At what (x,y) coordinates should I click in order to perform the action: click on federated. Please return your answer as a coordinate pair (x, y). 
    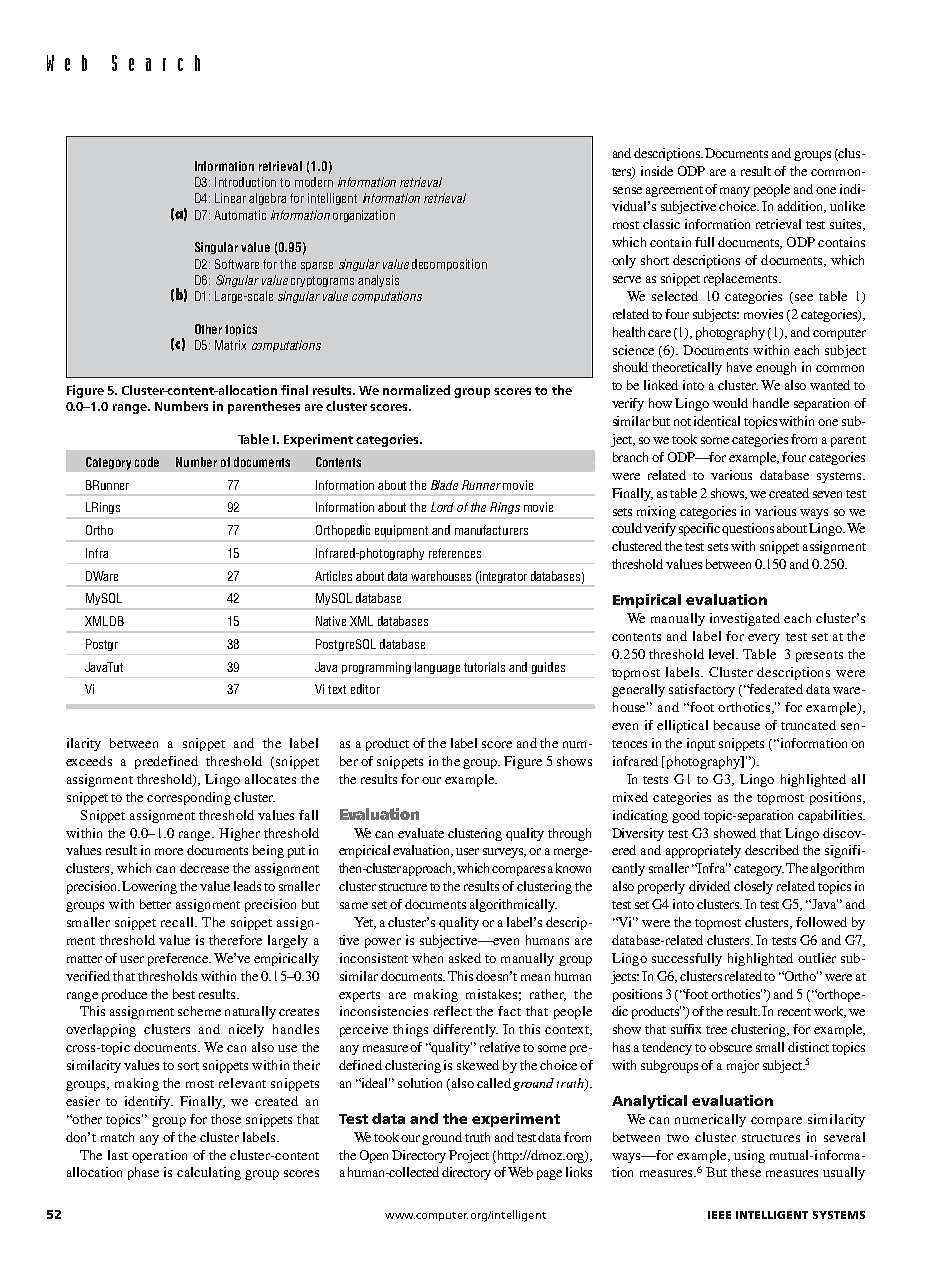
    Looking at the image, I should click on (775, 689).
